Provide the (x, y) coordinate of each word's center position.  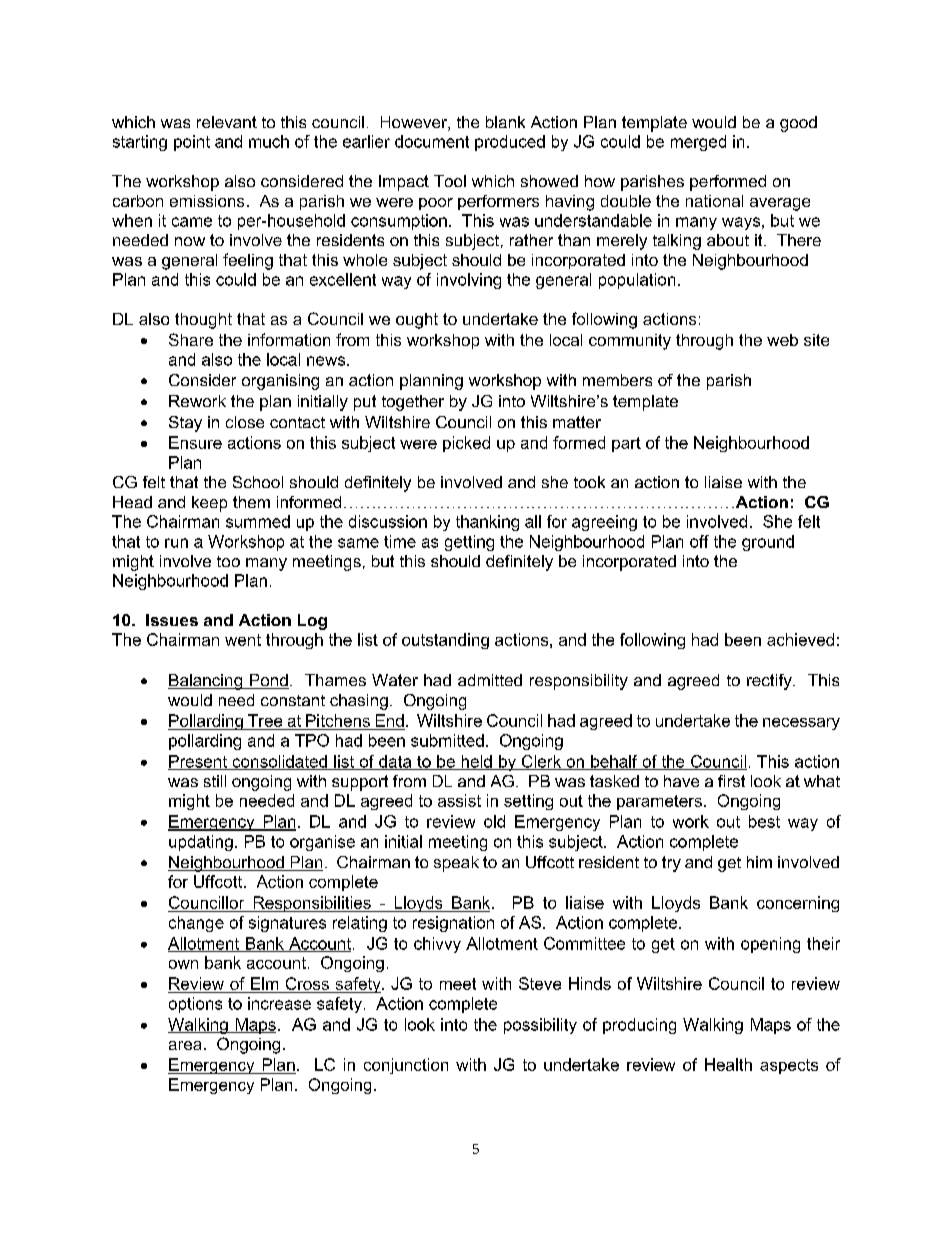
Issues (172, 620)
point (192, 143)
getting (469, 543)
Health (728, 1064)
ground (768, 543)
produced (510, 143)
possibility (540, 1026)
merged (698, 143)
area (185, 1045)
